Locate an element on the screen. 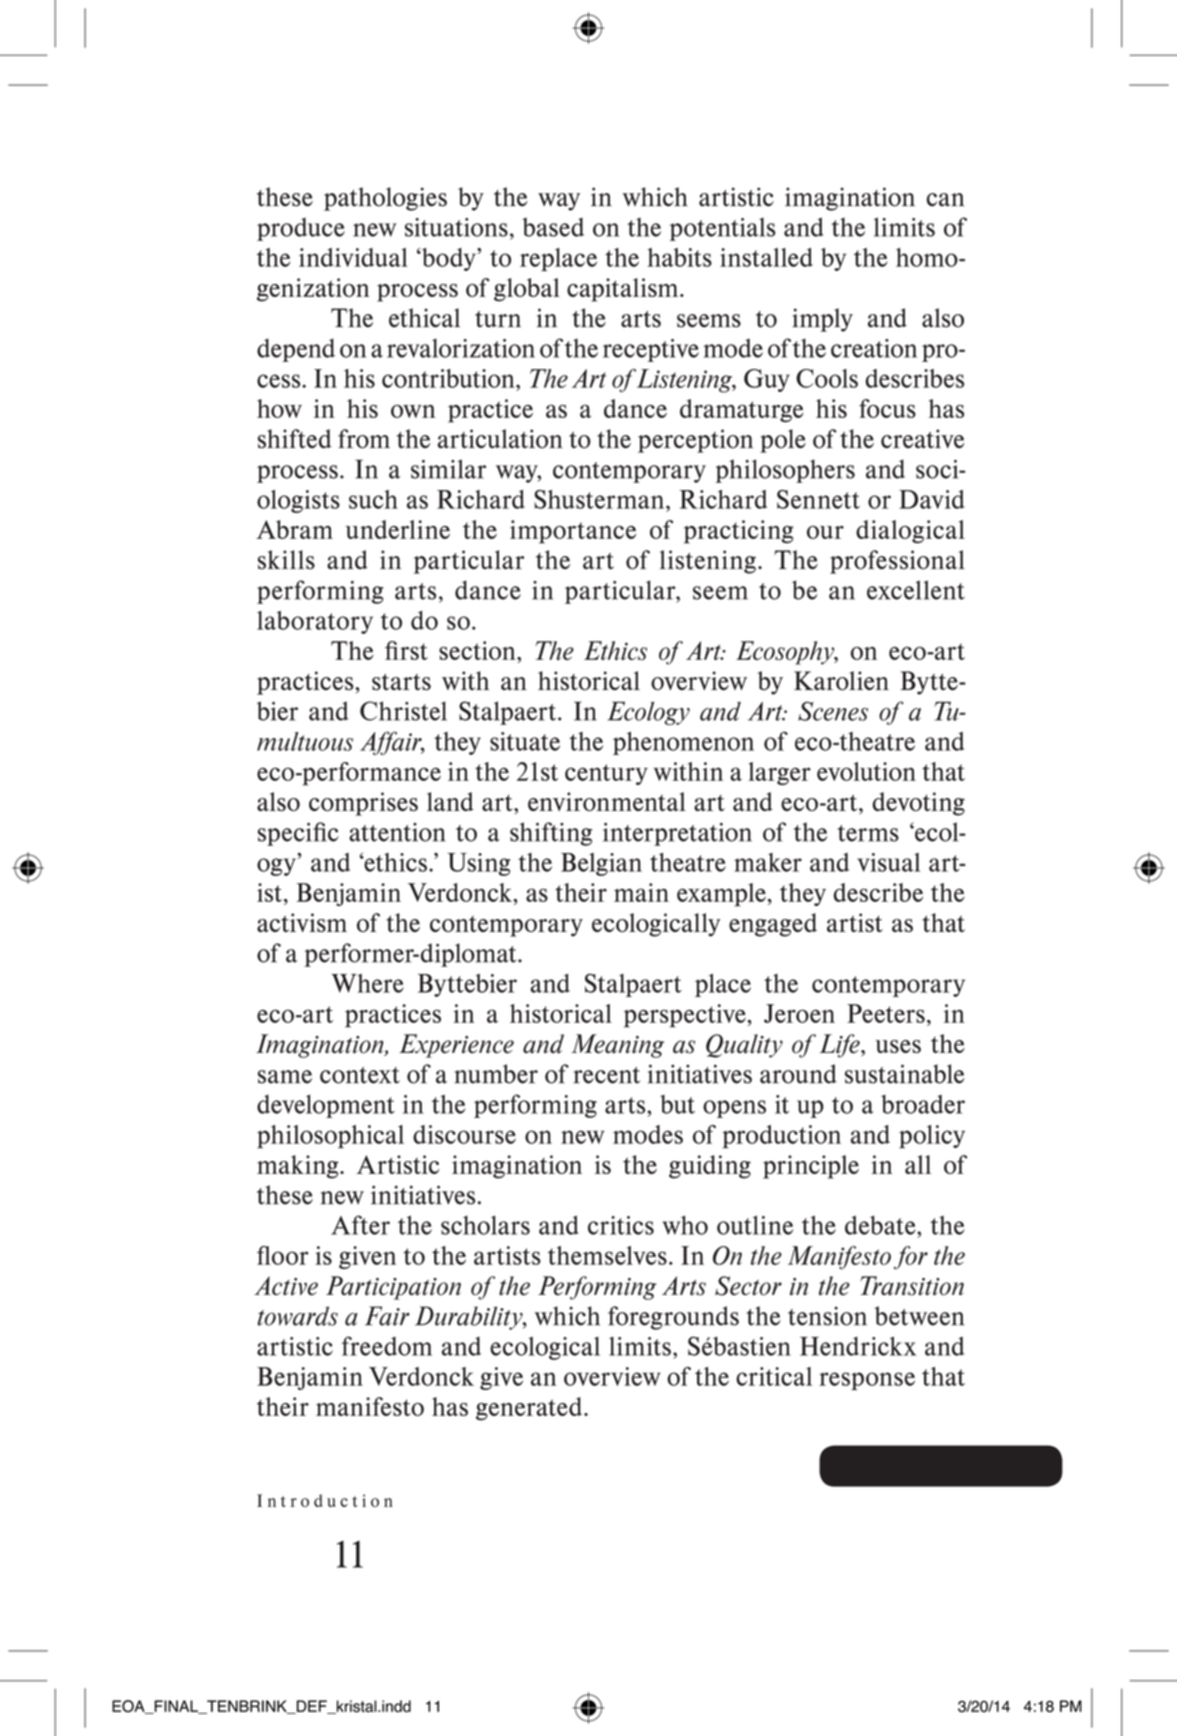 The width and height of the screenshot is (1177, 1736). excellent is located at coordinates (916, 590).
